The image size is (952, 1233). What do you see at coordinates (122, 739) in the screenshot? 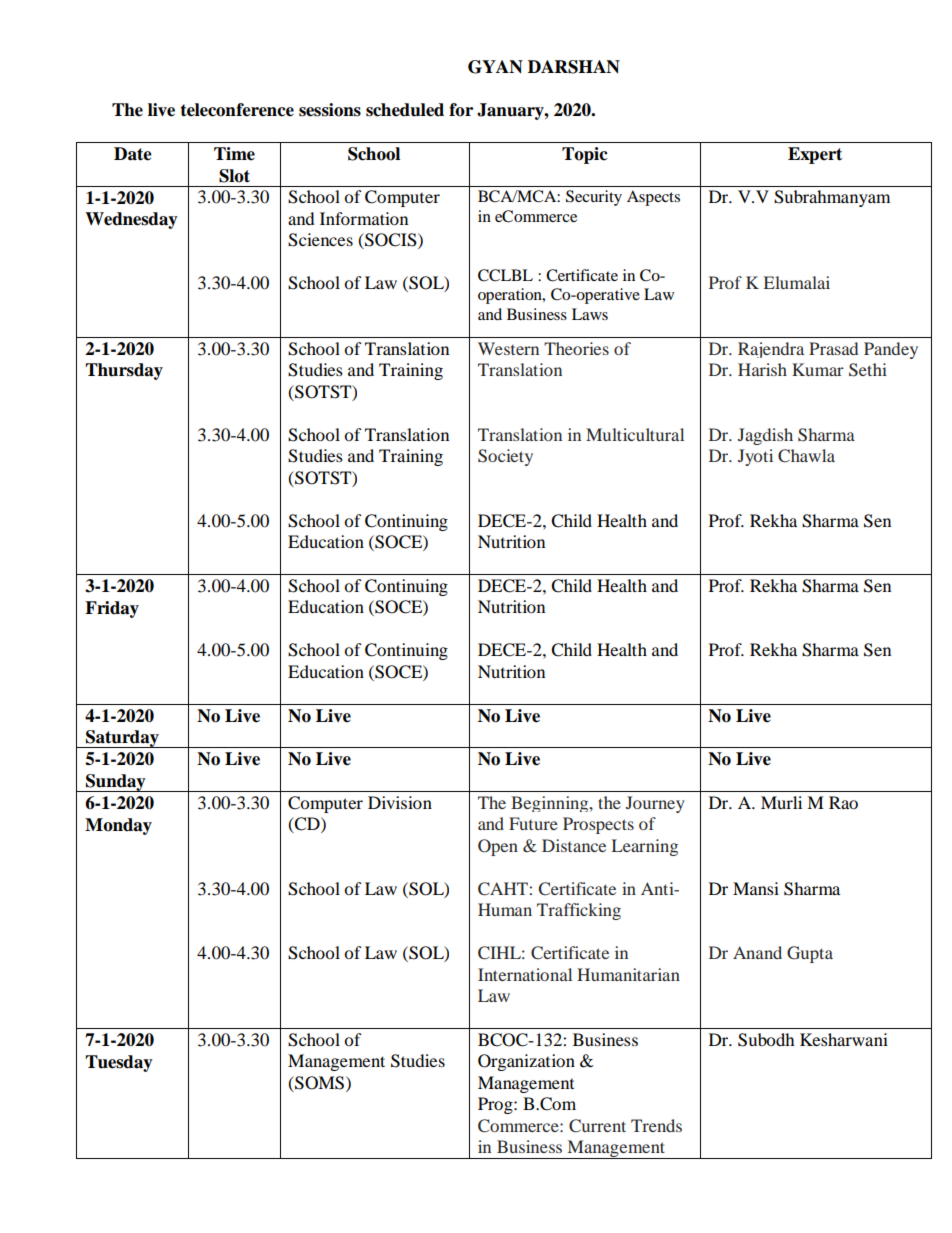
I see `Saturday` at bounding box center [122, 739].
